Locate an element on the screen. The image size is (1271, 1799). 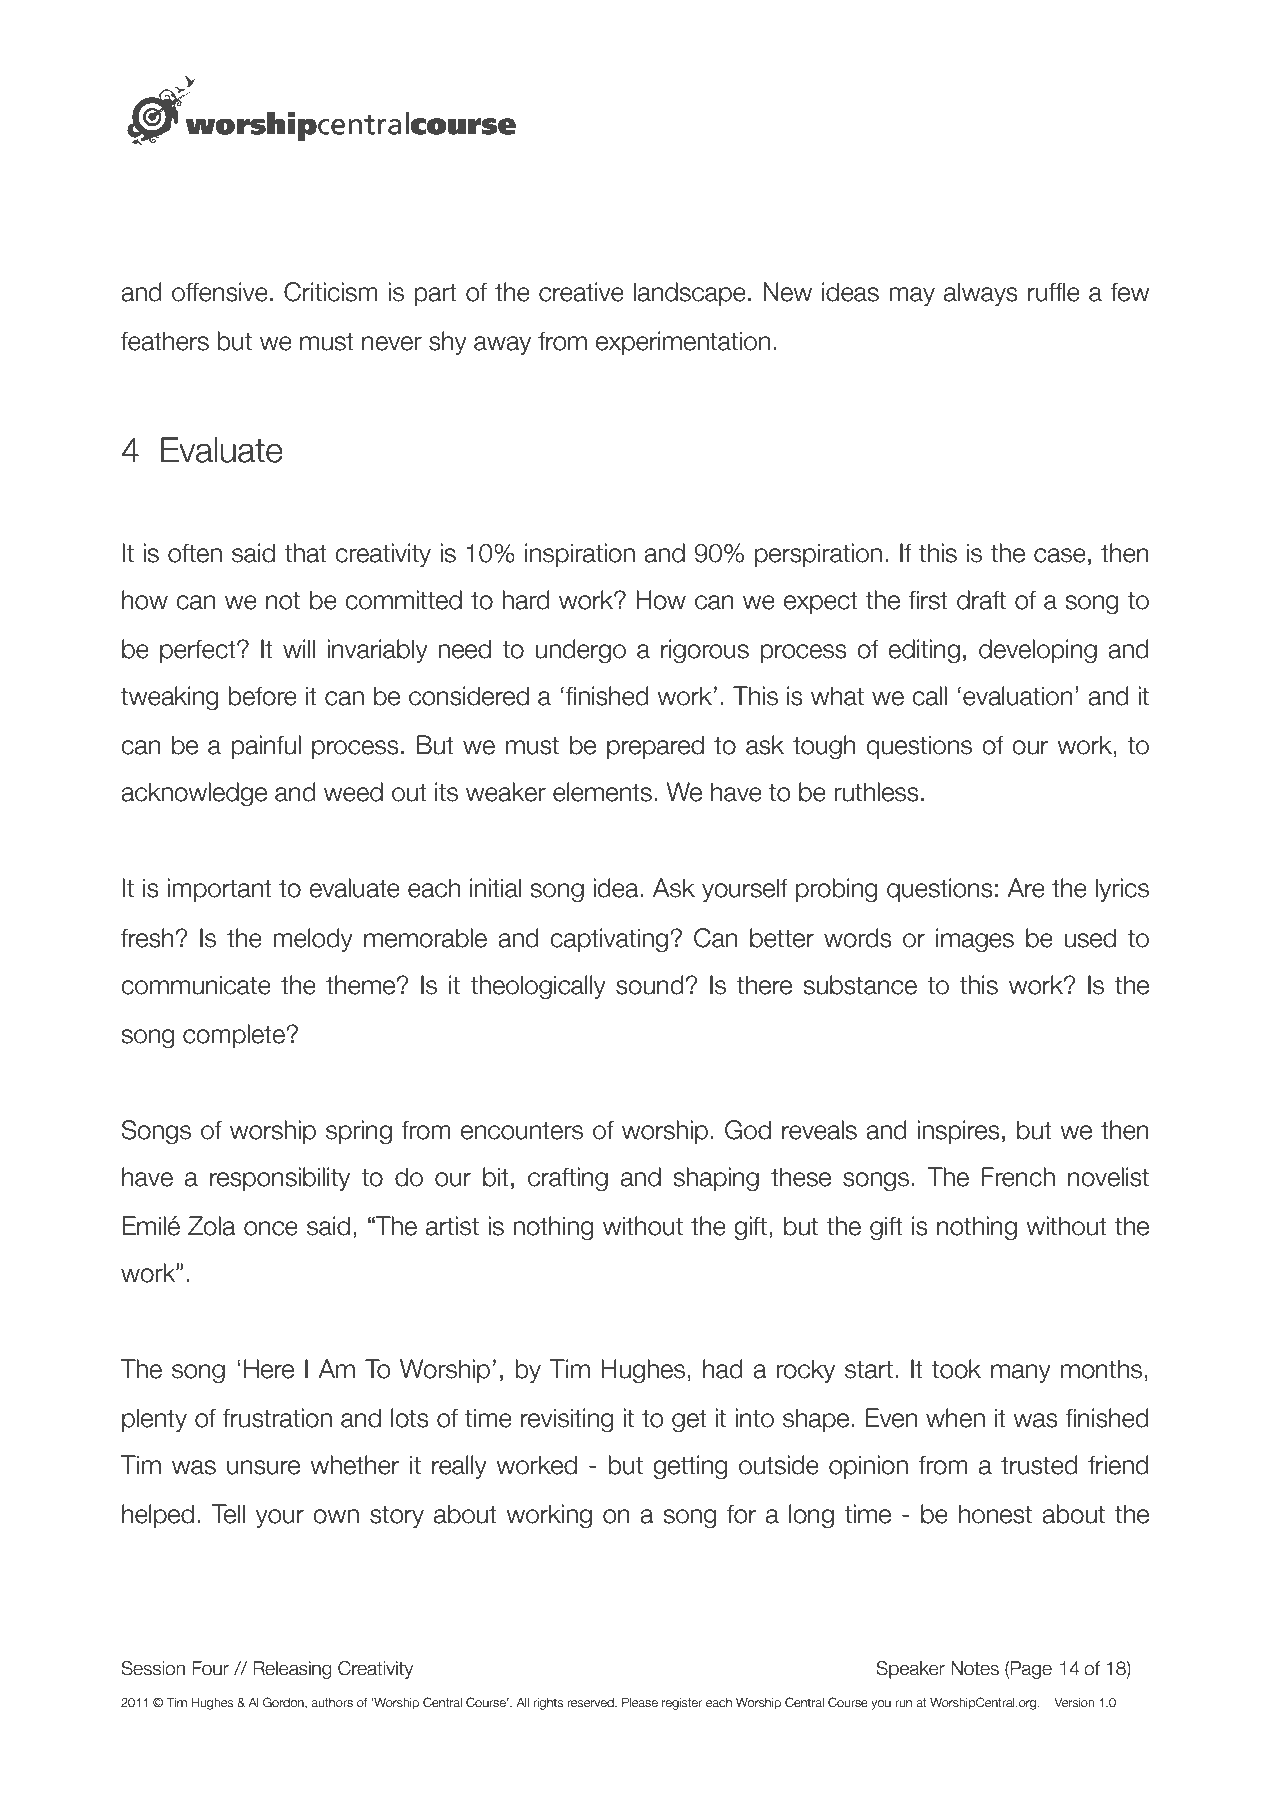
offensive is located at coordinates (220, 292).
